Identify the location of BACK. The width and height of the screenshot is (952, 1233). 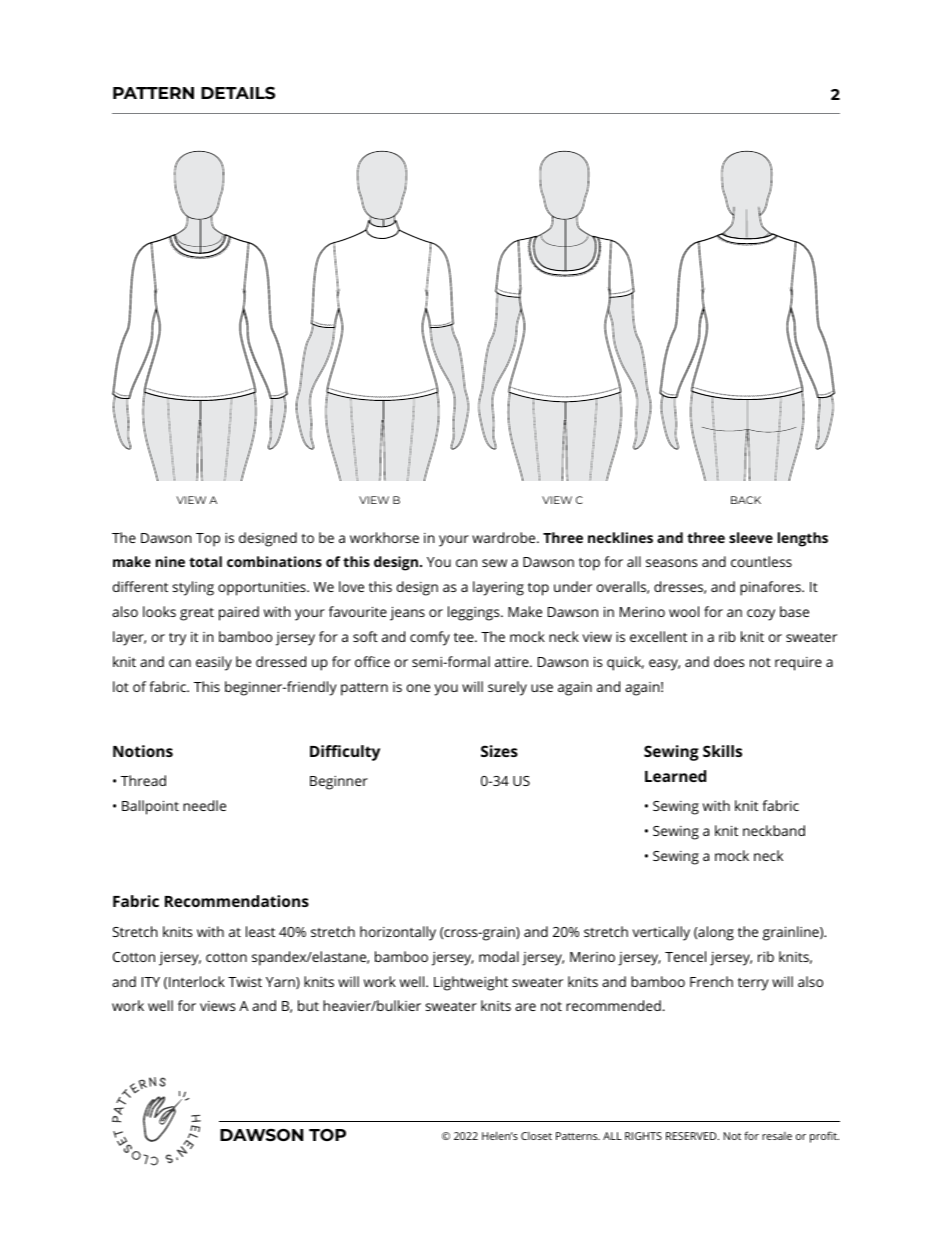
(746, 500).
